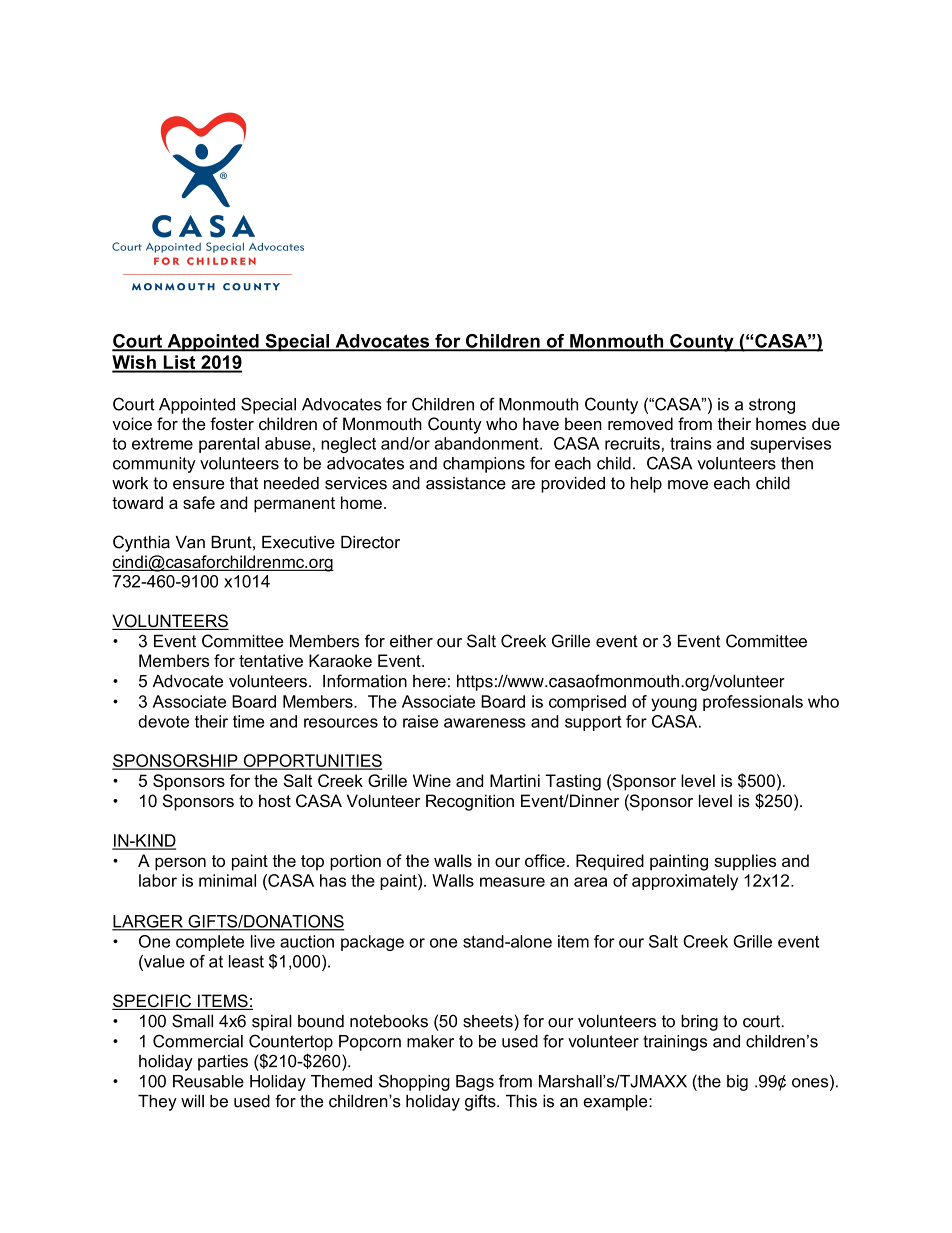 The image size is (952, 1233). What do you see at coordinates (685, 882) in the image?
I see `approximately` at bounding box center [685, 882].
